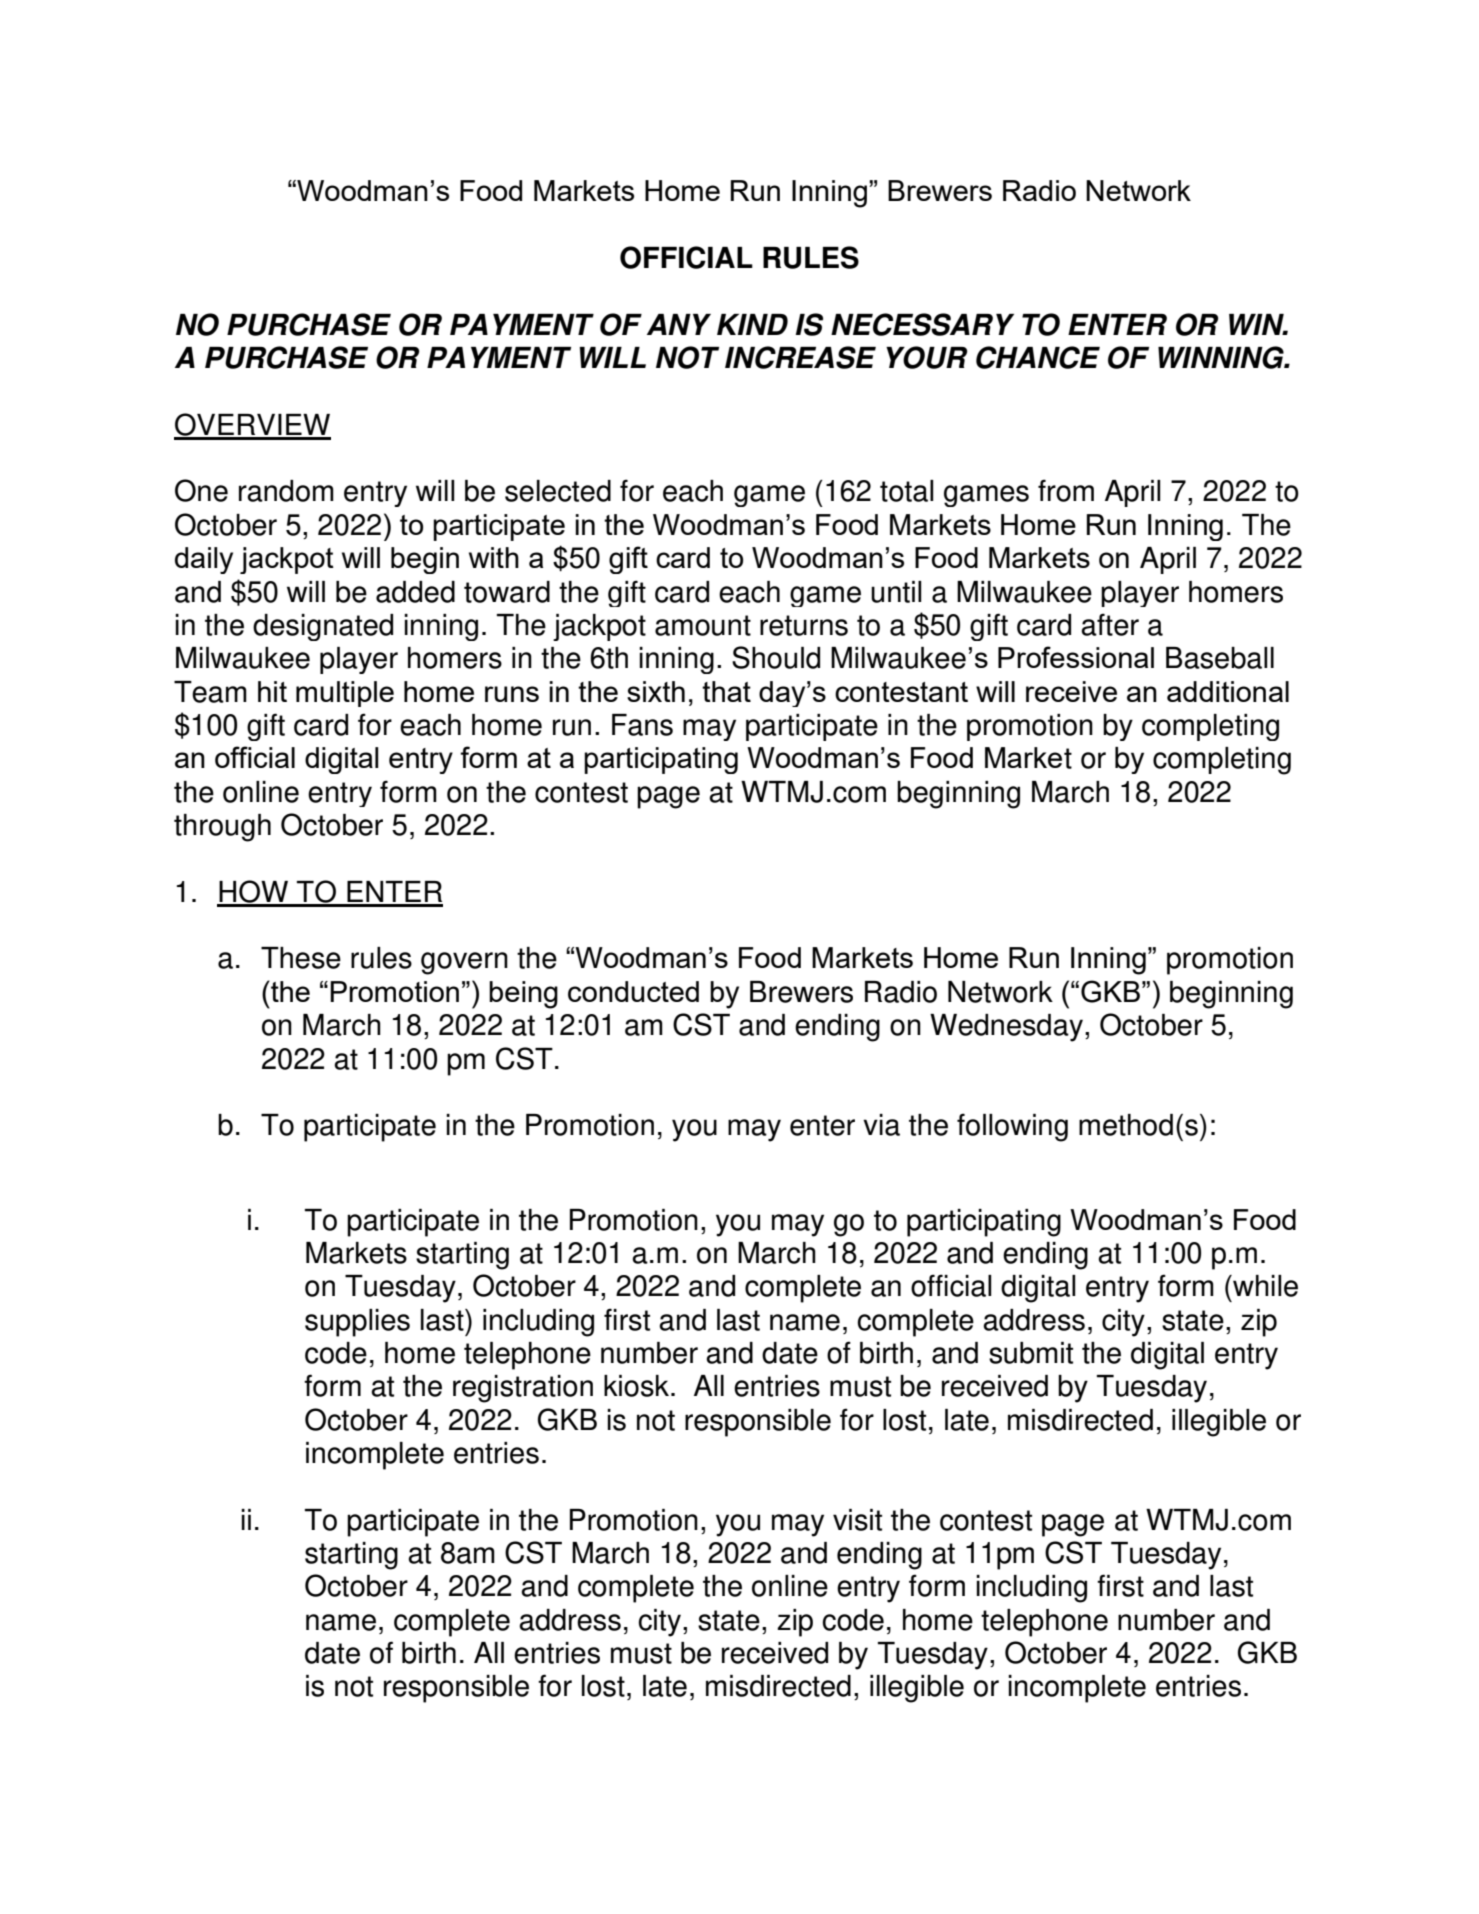  I want to click on following, so click(1012, 1127).
